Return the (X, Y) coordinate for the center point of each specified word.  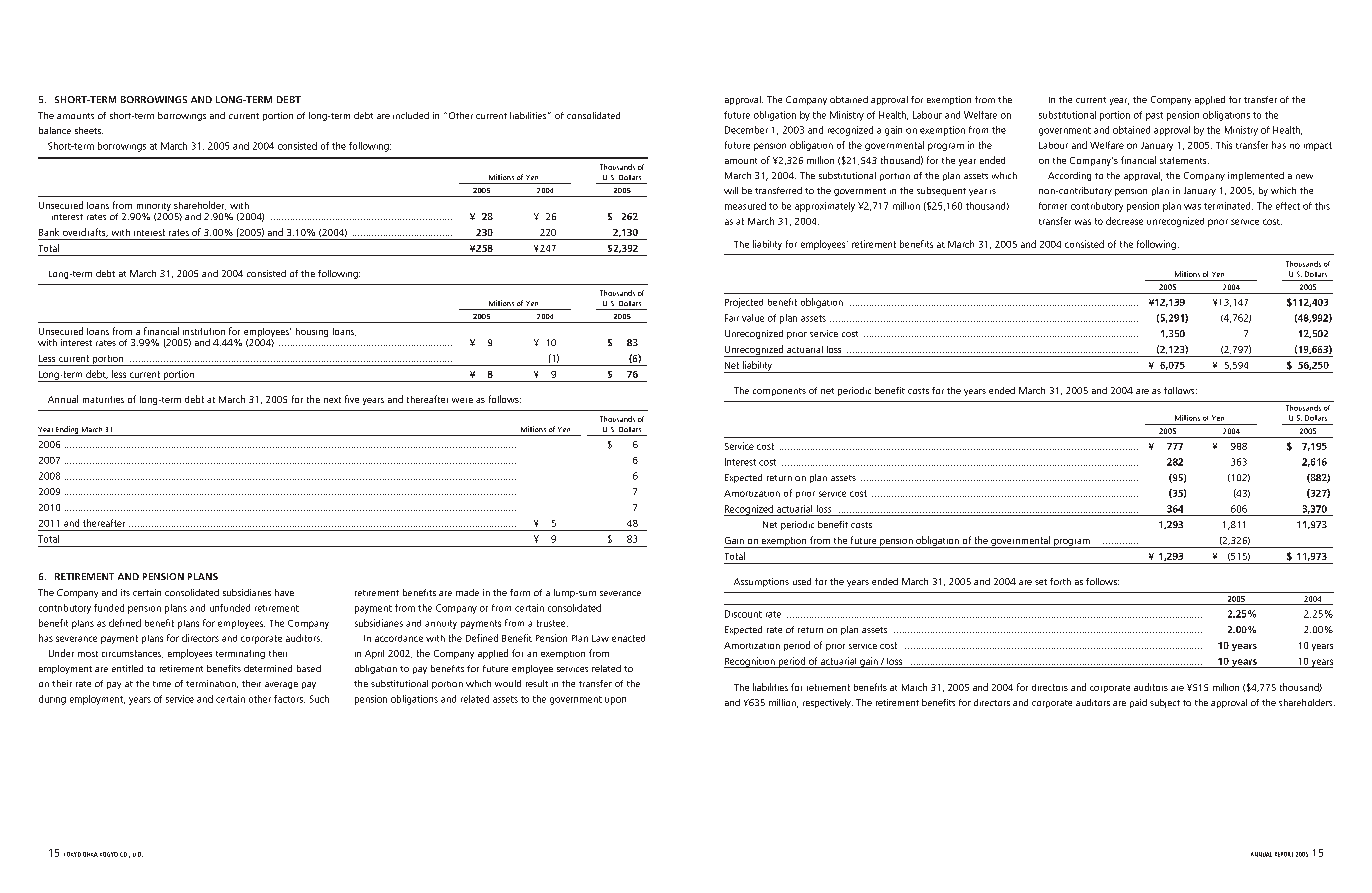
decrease (1124, 221)
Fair (732, 318)
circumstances (132, 654)
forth (1060, 581)
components (779, 392)
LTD (138, 854)
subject (1165, 703)
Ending (67, 431)
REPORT (1284, 854)
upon (615, 701)
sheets (89, 130)
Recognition (750, 662)
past (1154, 116)
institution (204, 331)
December (746, 130)
